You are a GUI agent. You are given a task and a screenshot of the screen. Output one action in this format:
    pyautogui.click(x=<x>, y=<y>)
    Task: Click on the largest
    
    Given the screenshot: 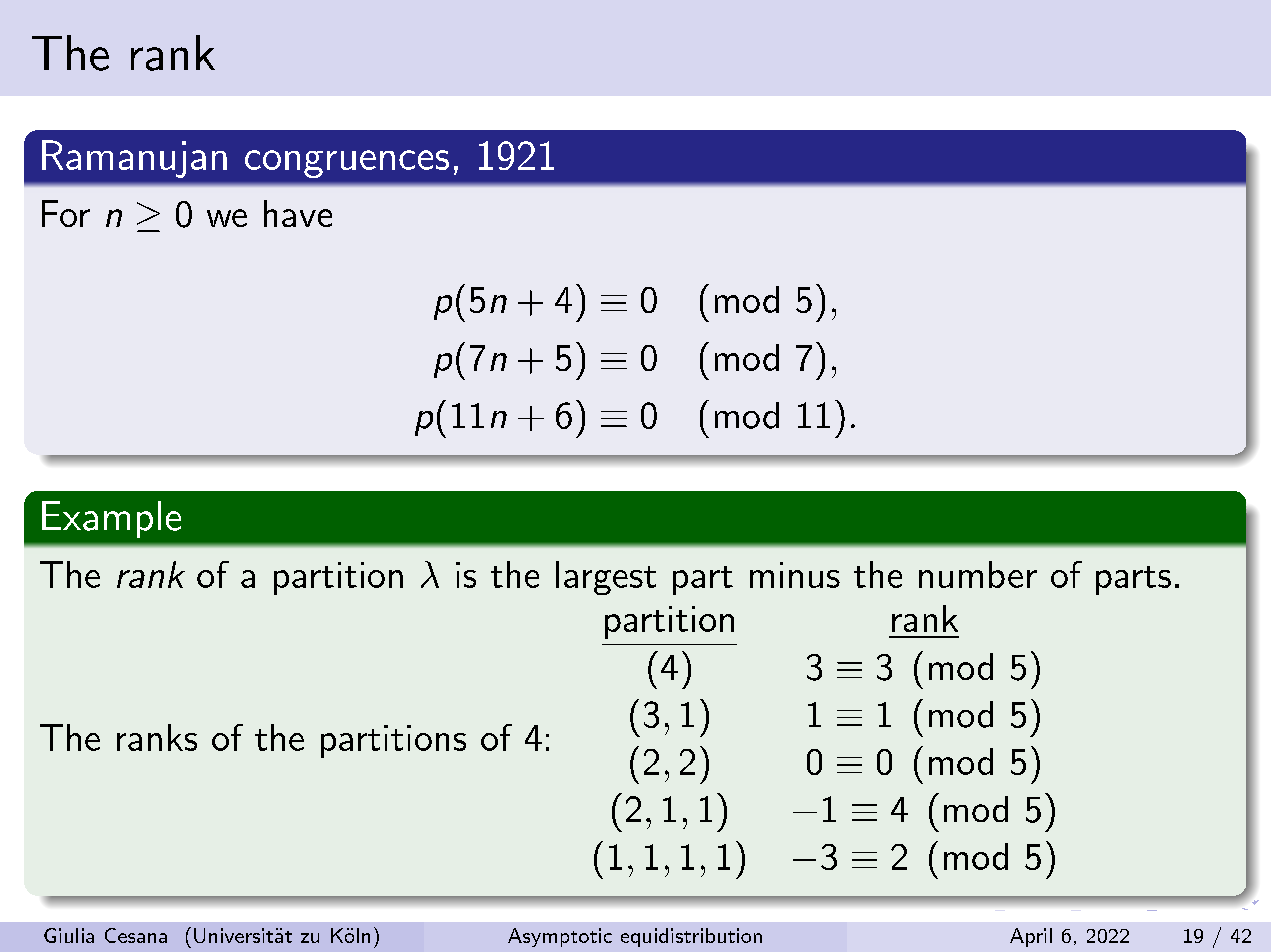 What is the action you would take?
    pyautogui.click(x=606, y=578)
